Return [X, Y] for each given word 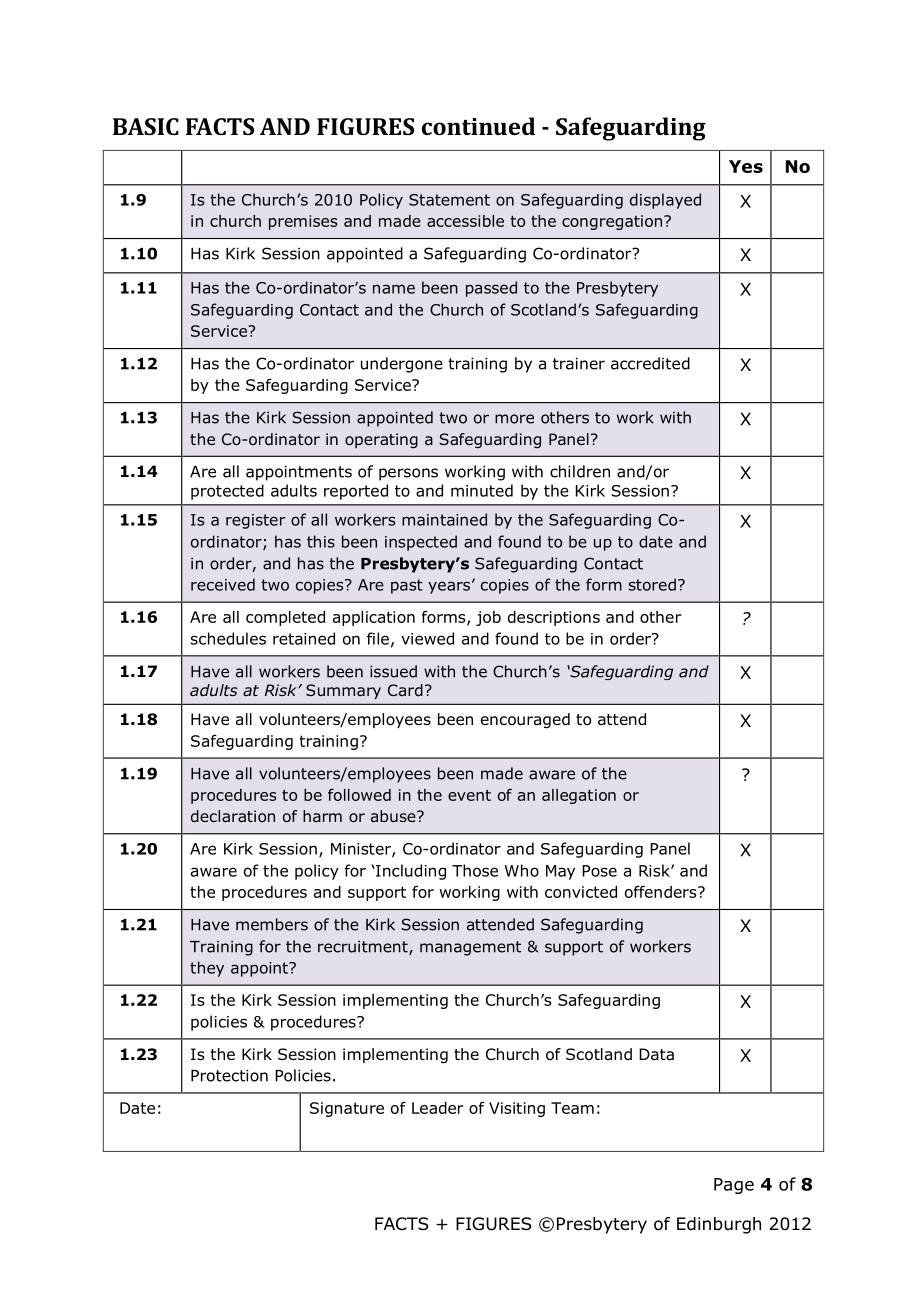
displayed [665, 201]
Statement [449, 200]
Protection [229, 1075]
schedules [228, 638]
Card [405, 690]
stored [652, 584]
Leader [437, 1108]
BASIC [146, 126]
